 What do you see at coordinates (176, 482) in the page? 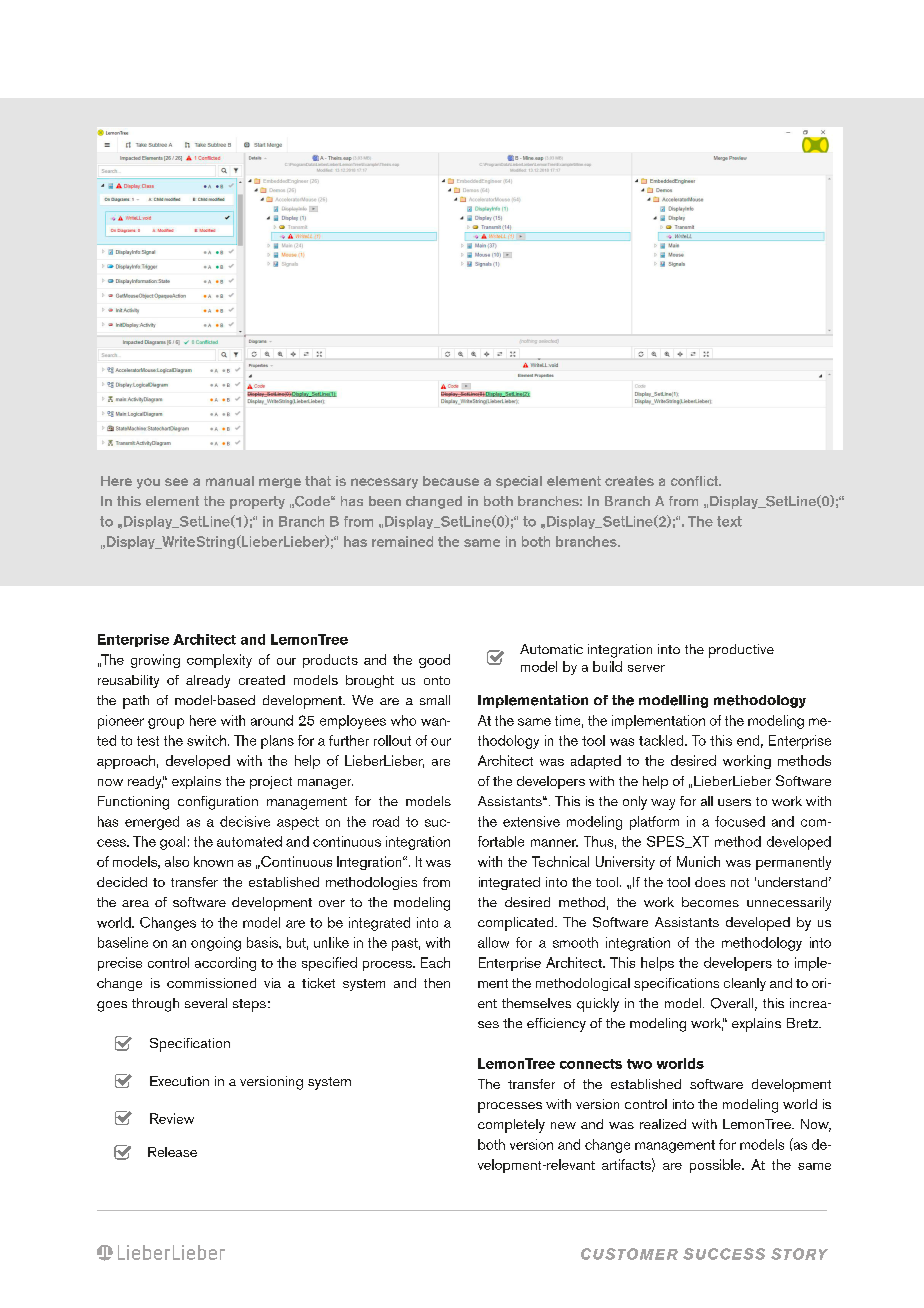
I see `see` at bounding box center [176, 482].
